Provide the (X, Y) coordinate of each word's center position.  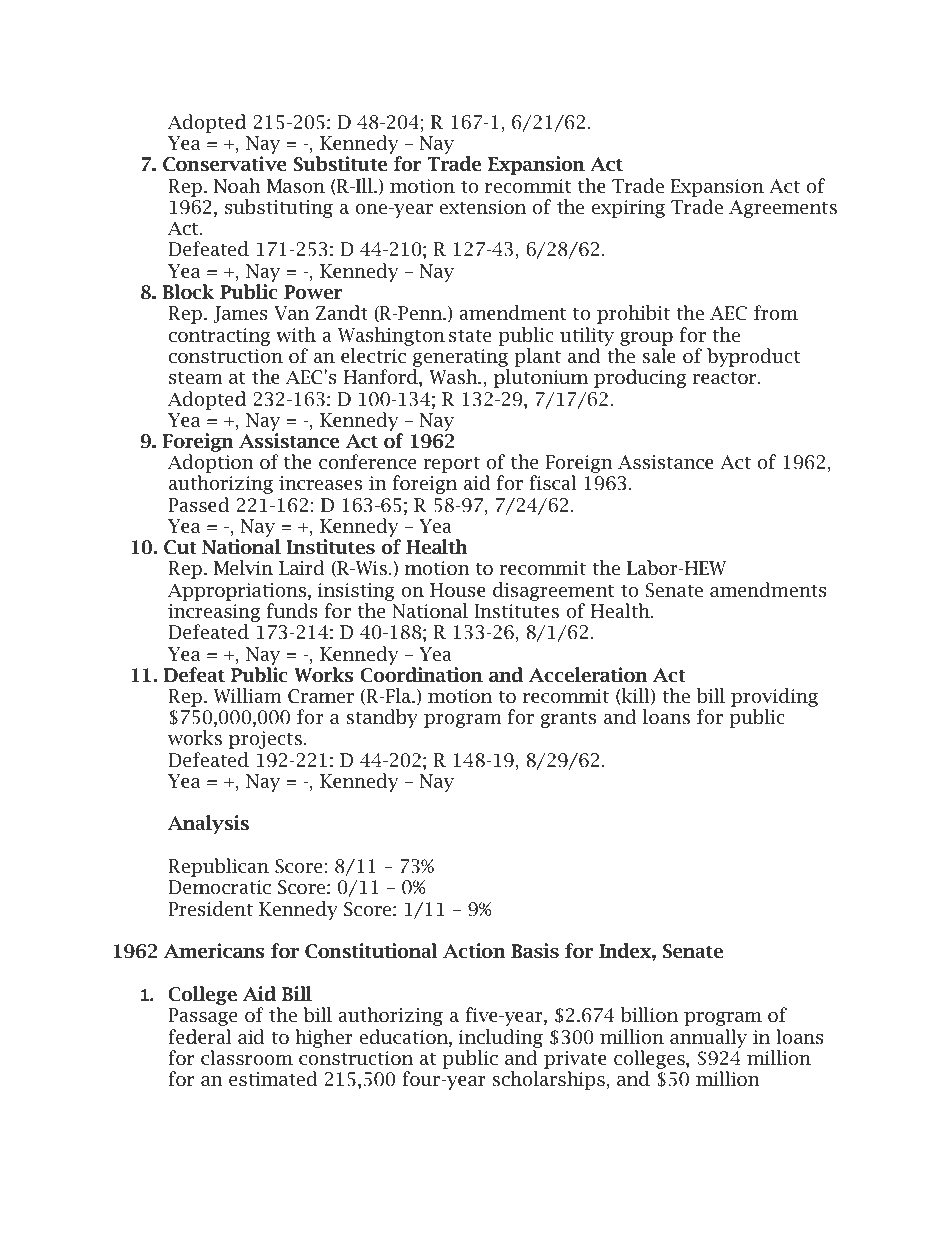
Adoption (211, 465)
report (451, 465)
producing (640, 378)
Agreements (783, 209)
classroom (247, 1058)
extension (482, 207)
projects (267, 740)
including (501, 1038)
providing (774, 699)
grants (568, 720)
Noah (237, 186)
